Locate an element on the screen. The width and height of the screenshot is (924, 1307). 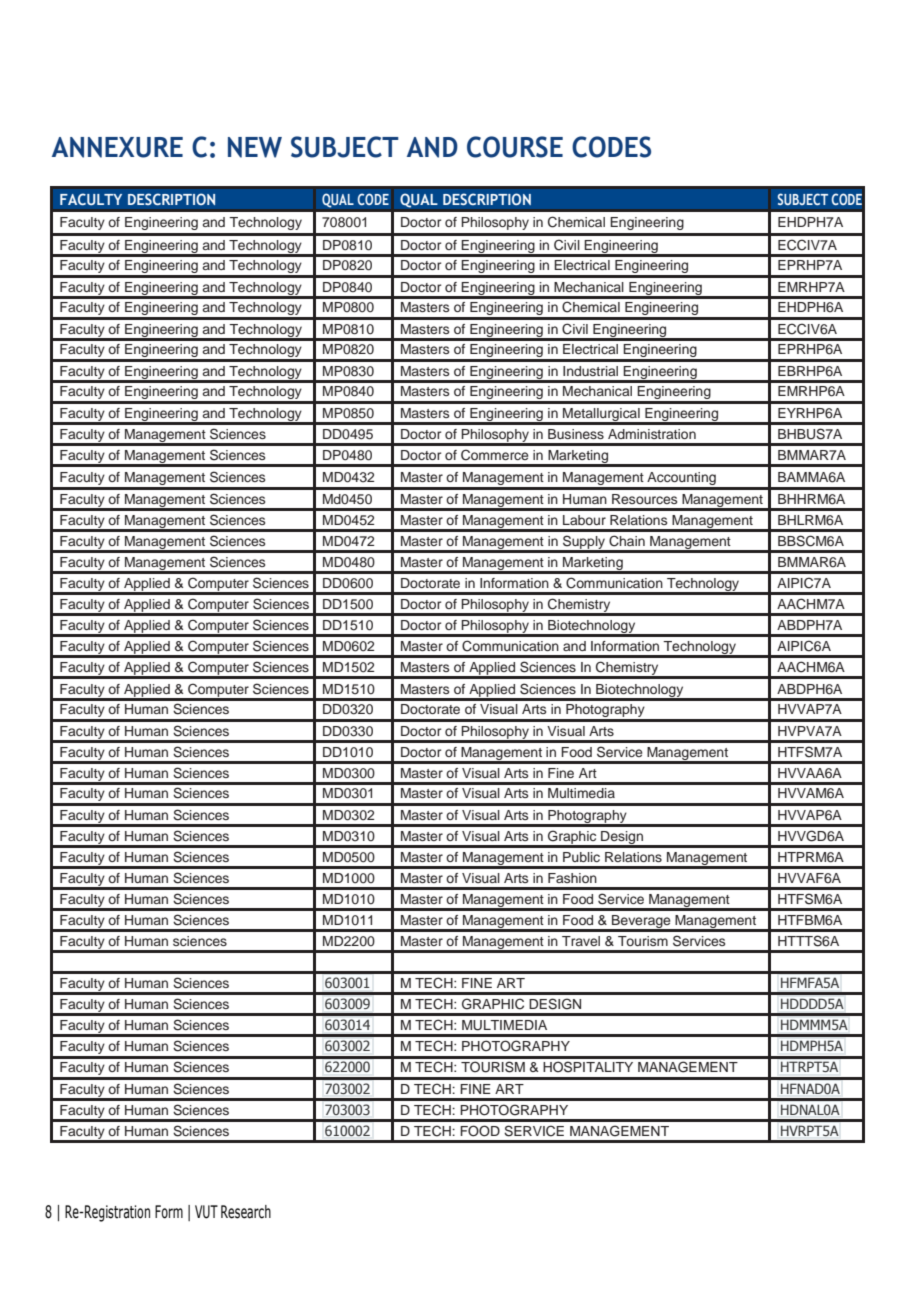
NEW is located at coordinates (255, 147).
